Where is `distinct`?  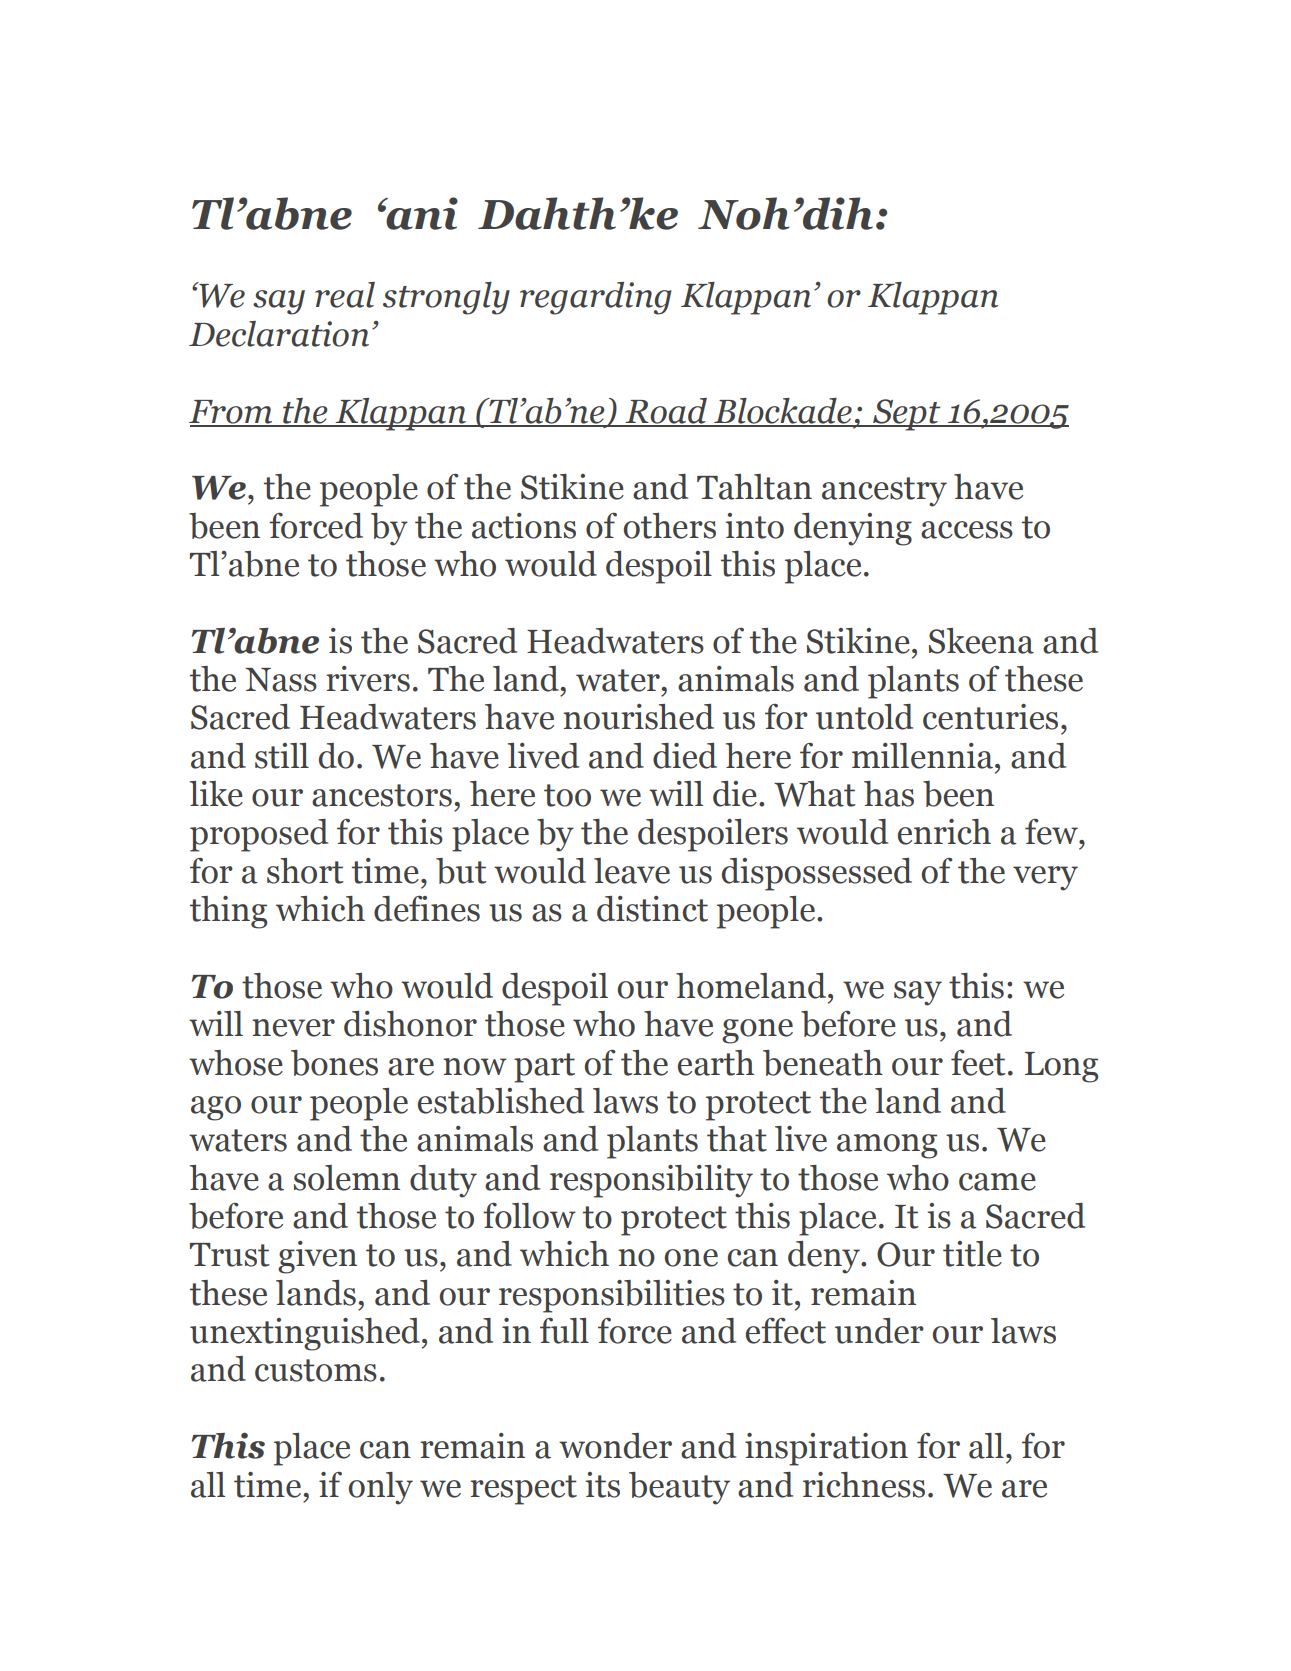 distinct is located at coordinates (652, 909).
